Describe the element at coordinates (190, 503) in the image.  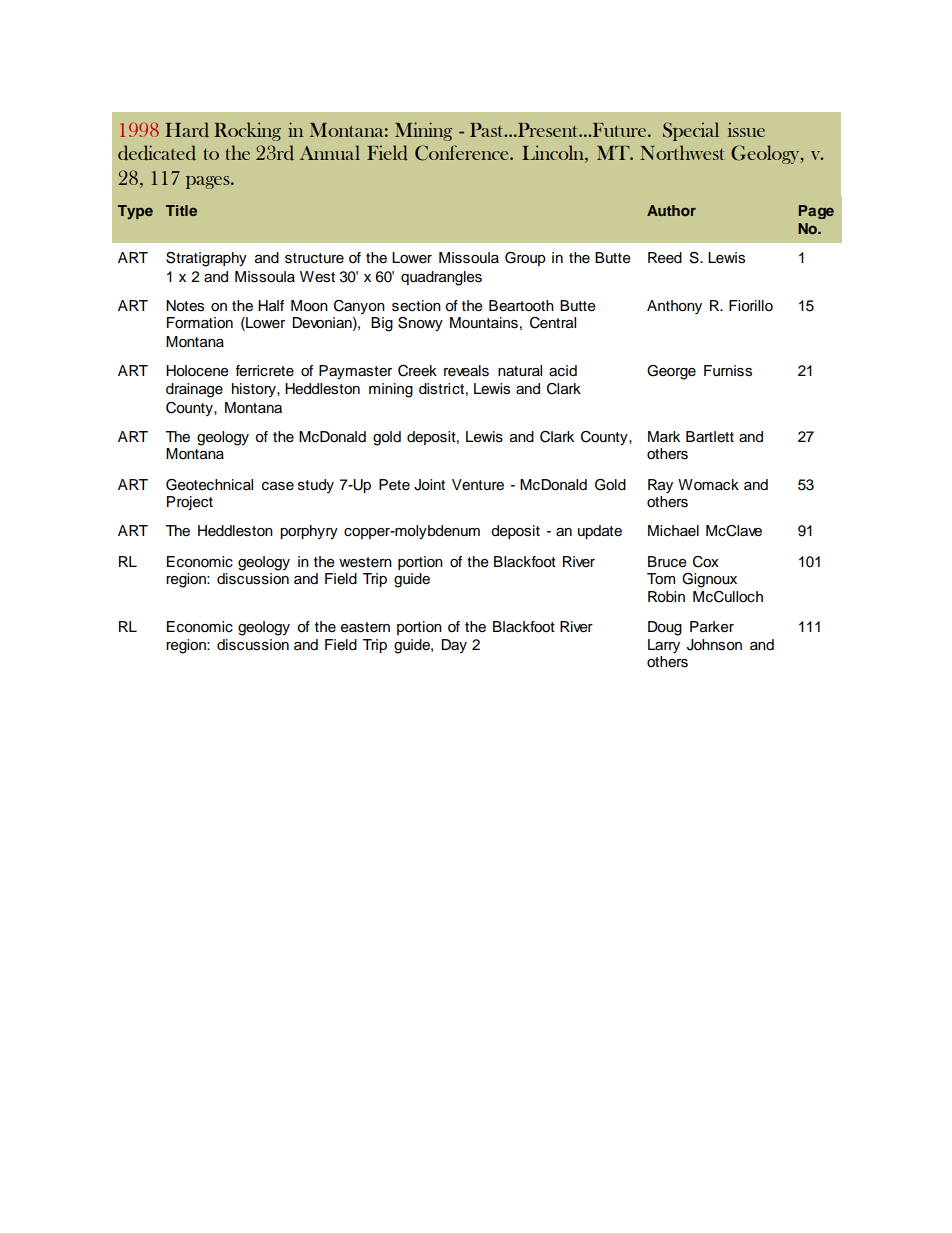
I see `Project` at that location.
